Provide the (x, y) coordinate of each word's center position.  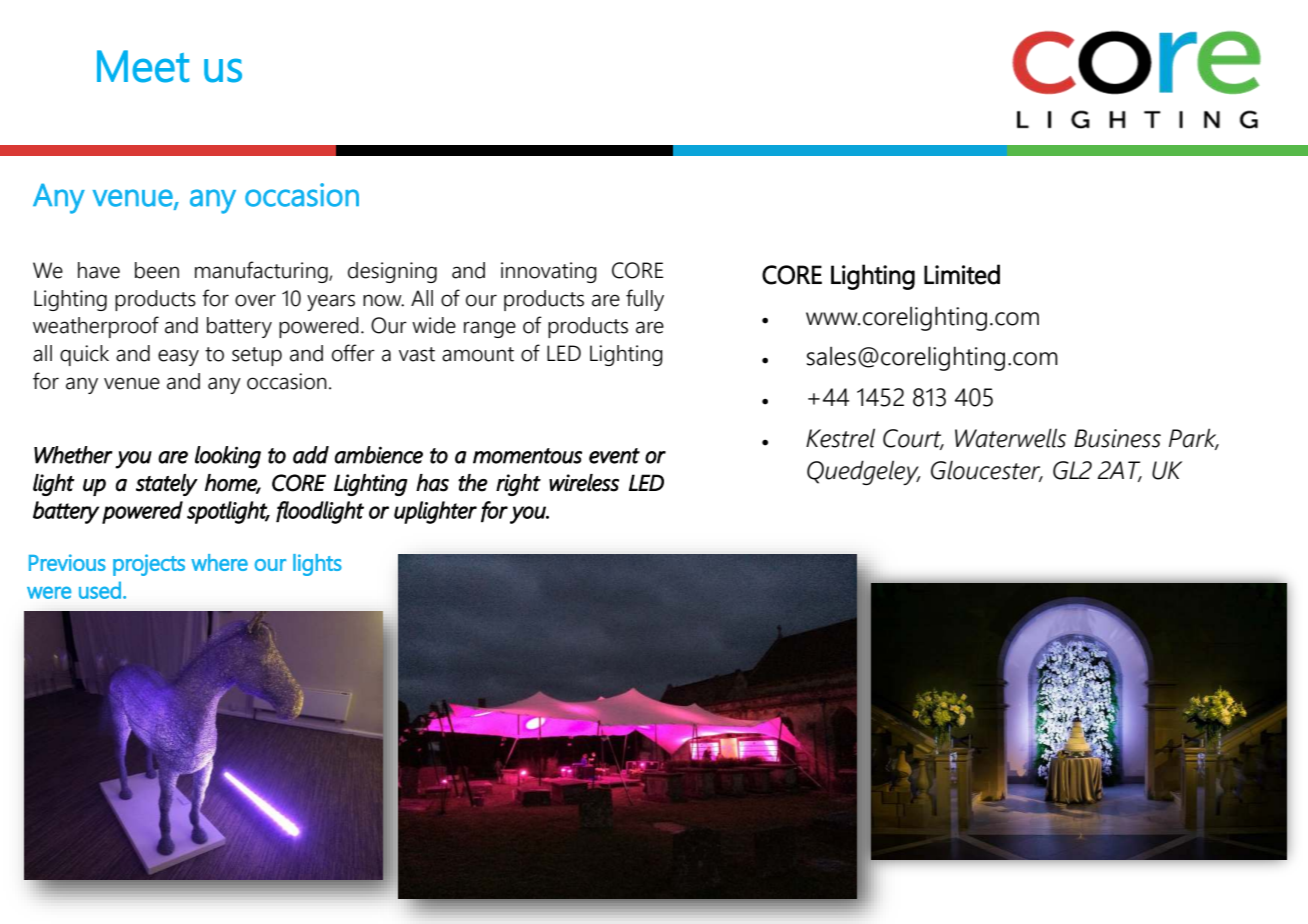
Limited (962, 274)
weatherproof (96, 327)
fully (645, 300)
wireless (584, 483)
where (219, 562)
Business (1117, 438)
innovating (549, 272)
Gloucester (987, 471)
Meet (143, 66)
